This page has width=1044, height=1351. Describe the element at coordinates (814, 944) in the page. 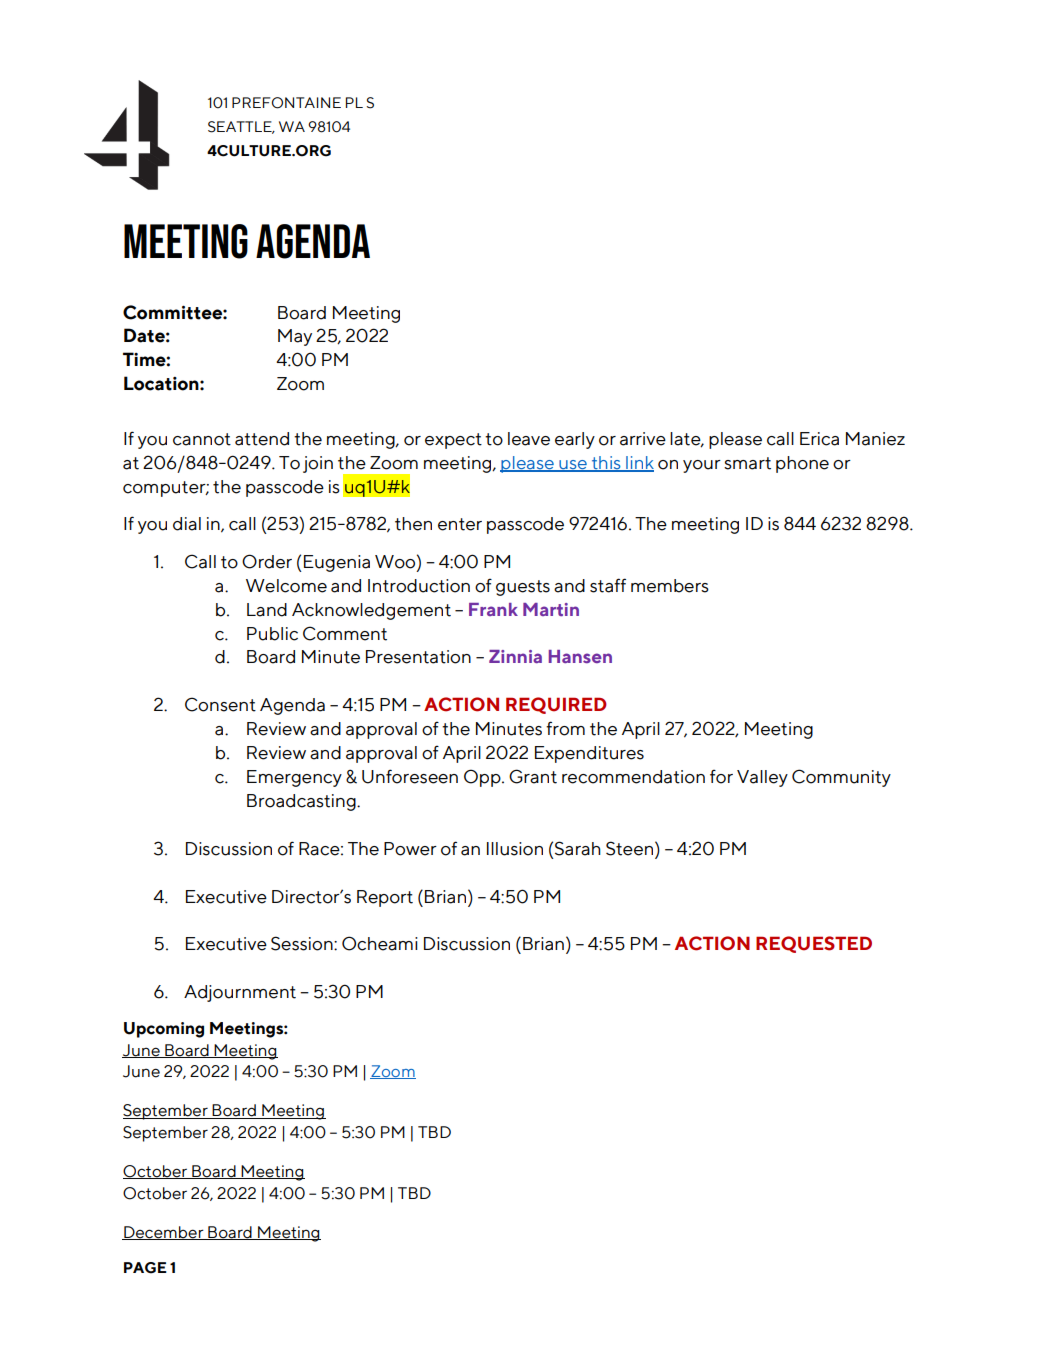

I see `REQUESTED` at that location.
